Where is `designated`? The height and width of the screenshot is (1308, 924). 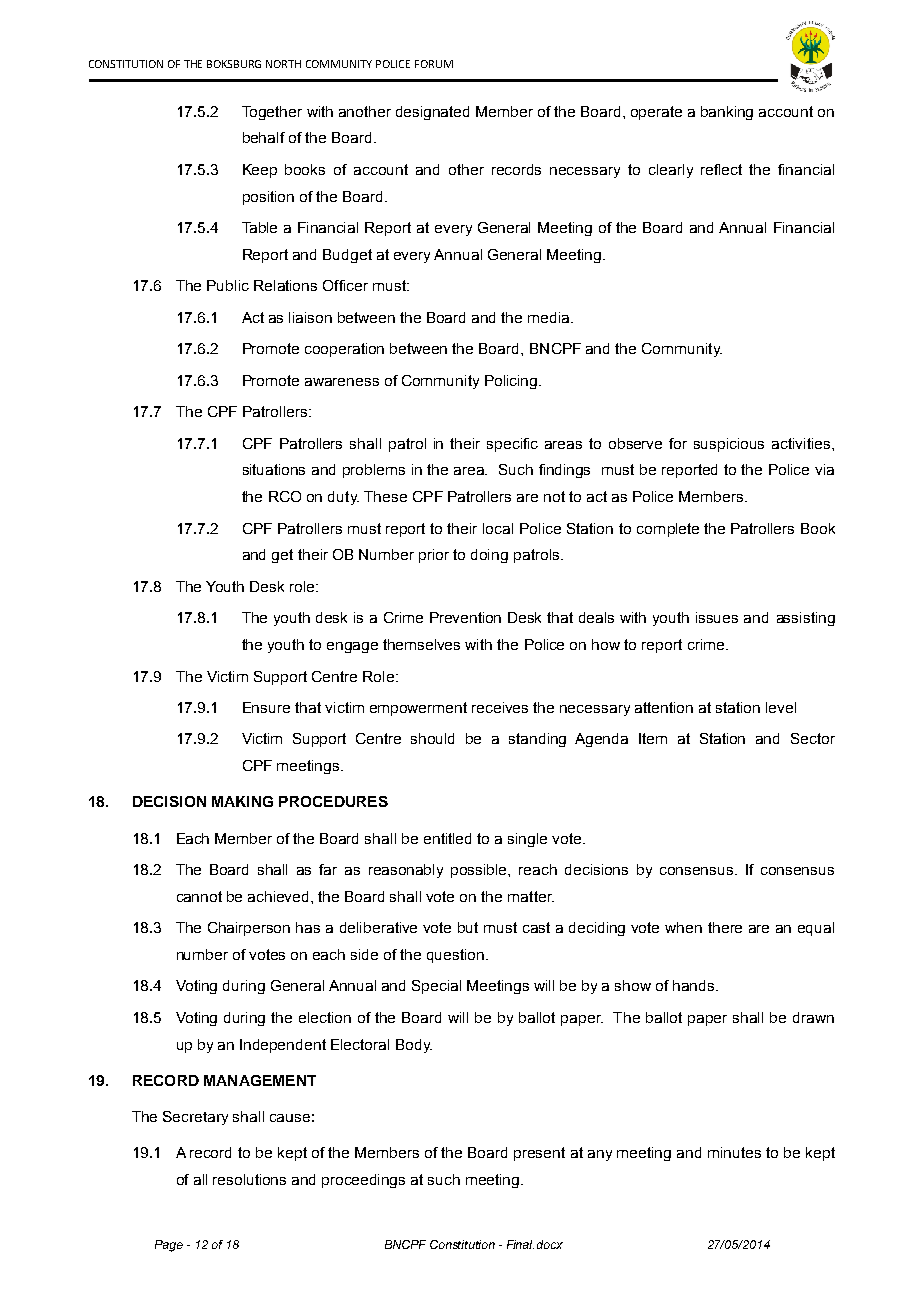 designated is located at coordinates (432, 113).
